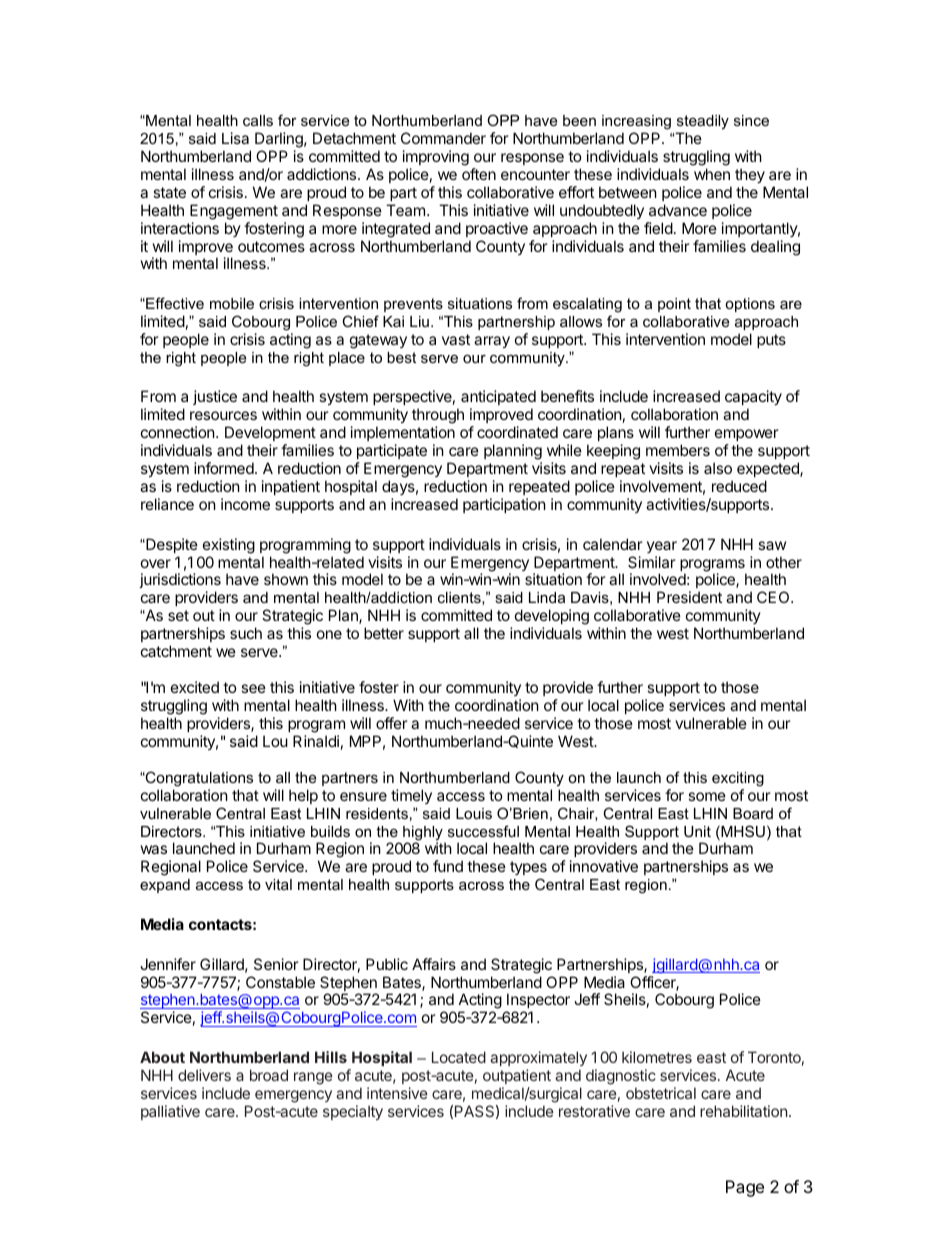  What do you see at coordinates (170, 1112) in the screenshot?
I see `palliative` at bounding box center [170, 1112].
